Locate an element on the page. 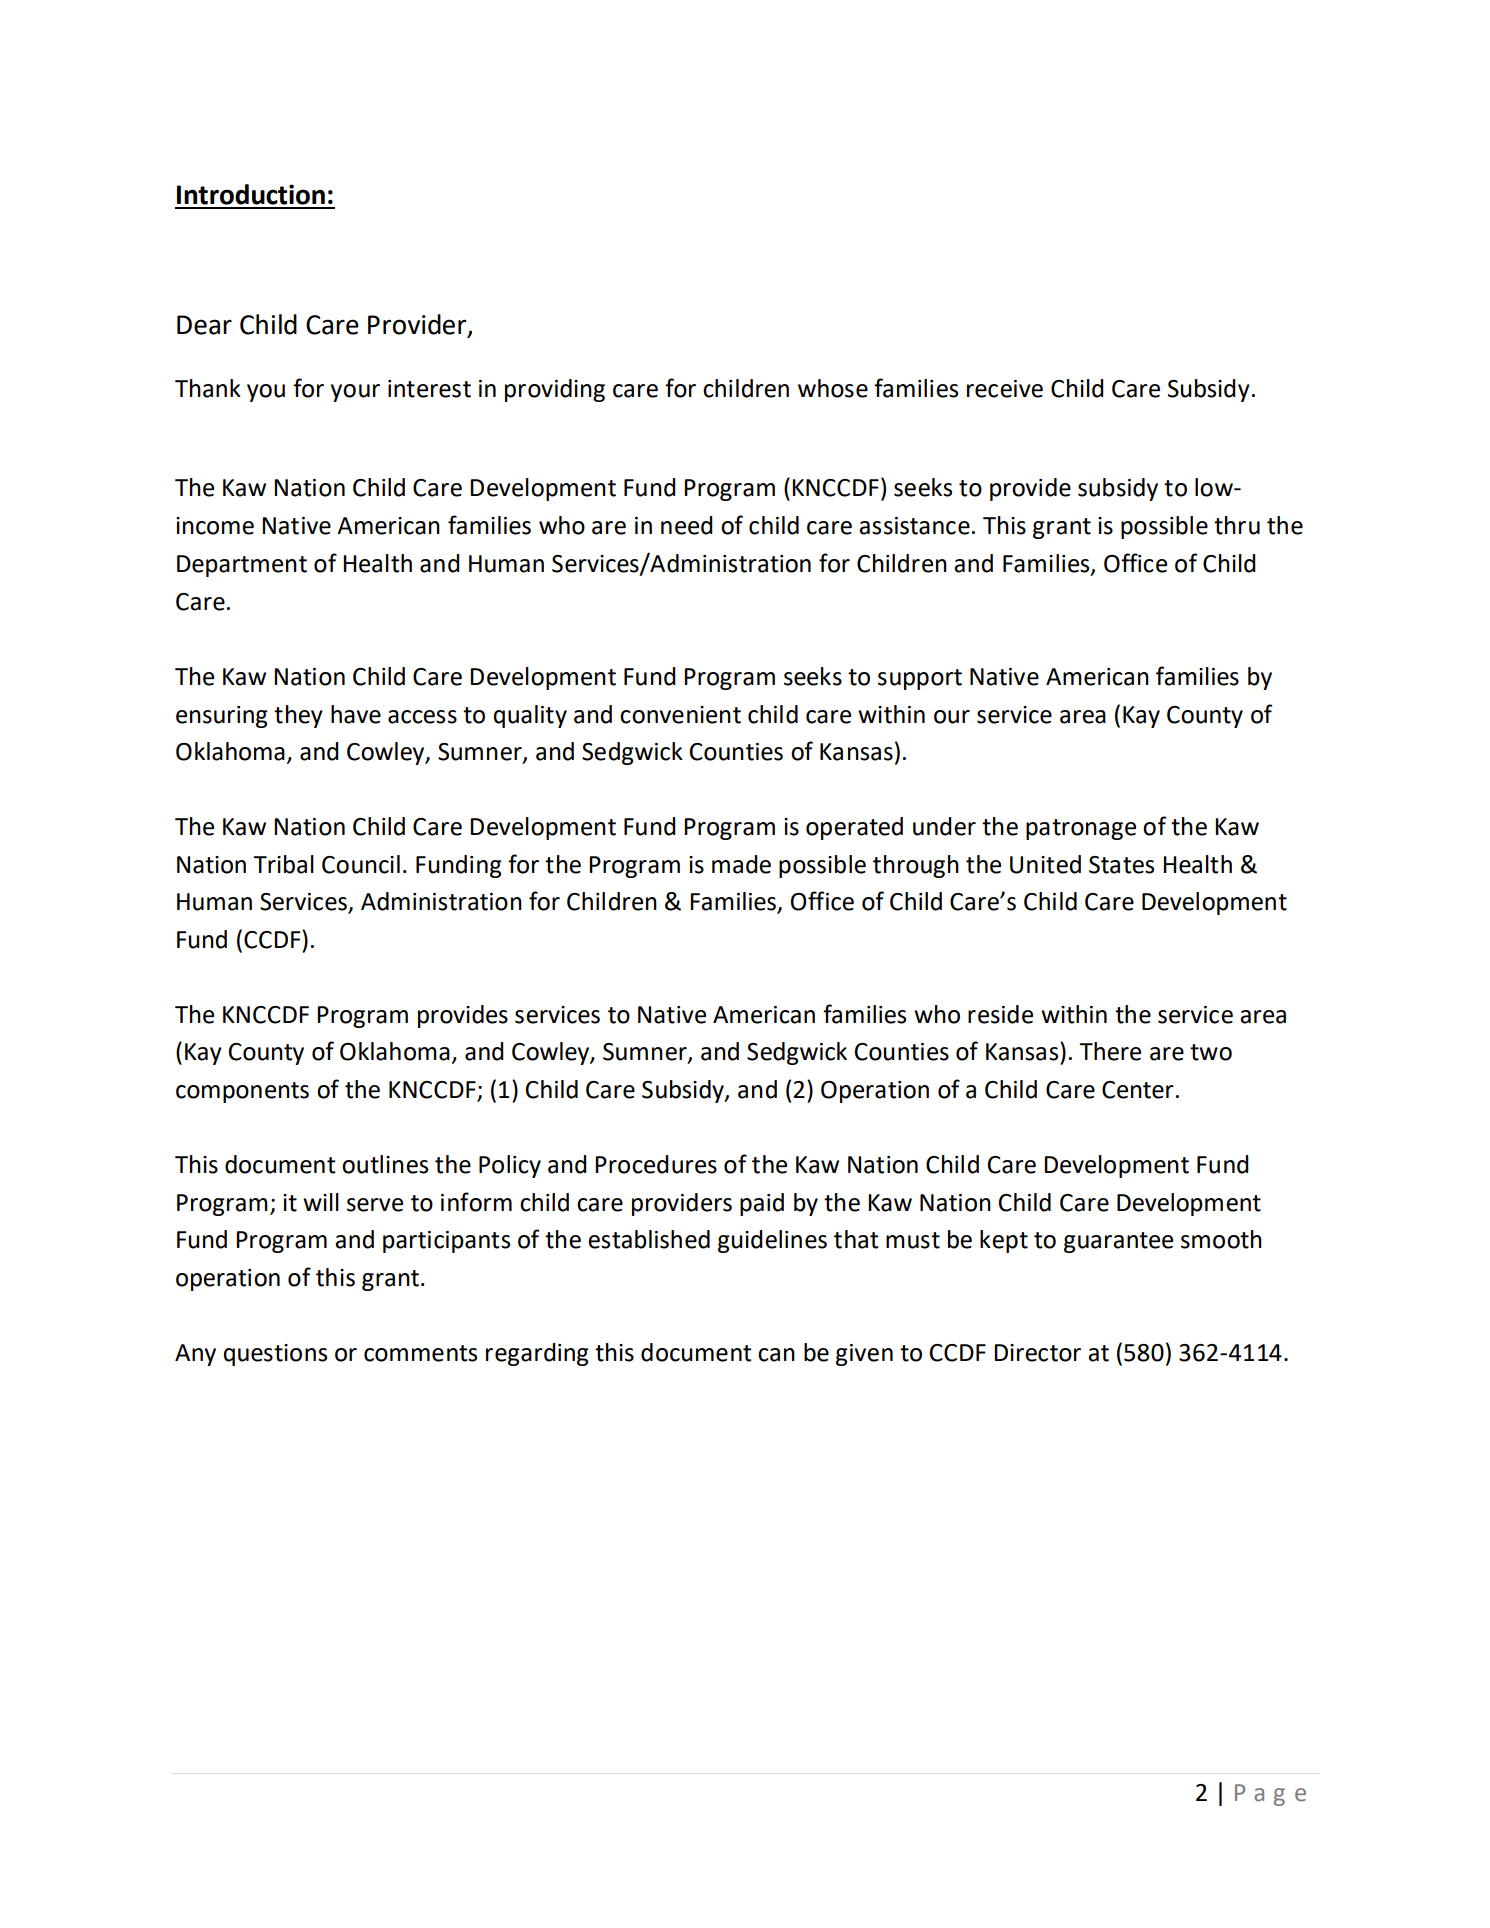 This image has width=1490, height=1928. components is located at coordinates (242, 1092).
